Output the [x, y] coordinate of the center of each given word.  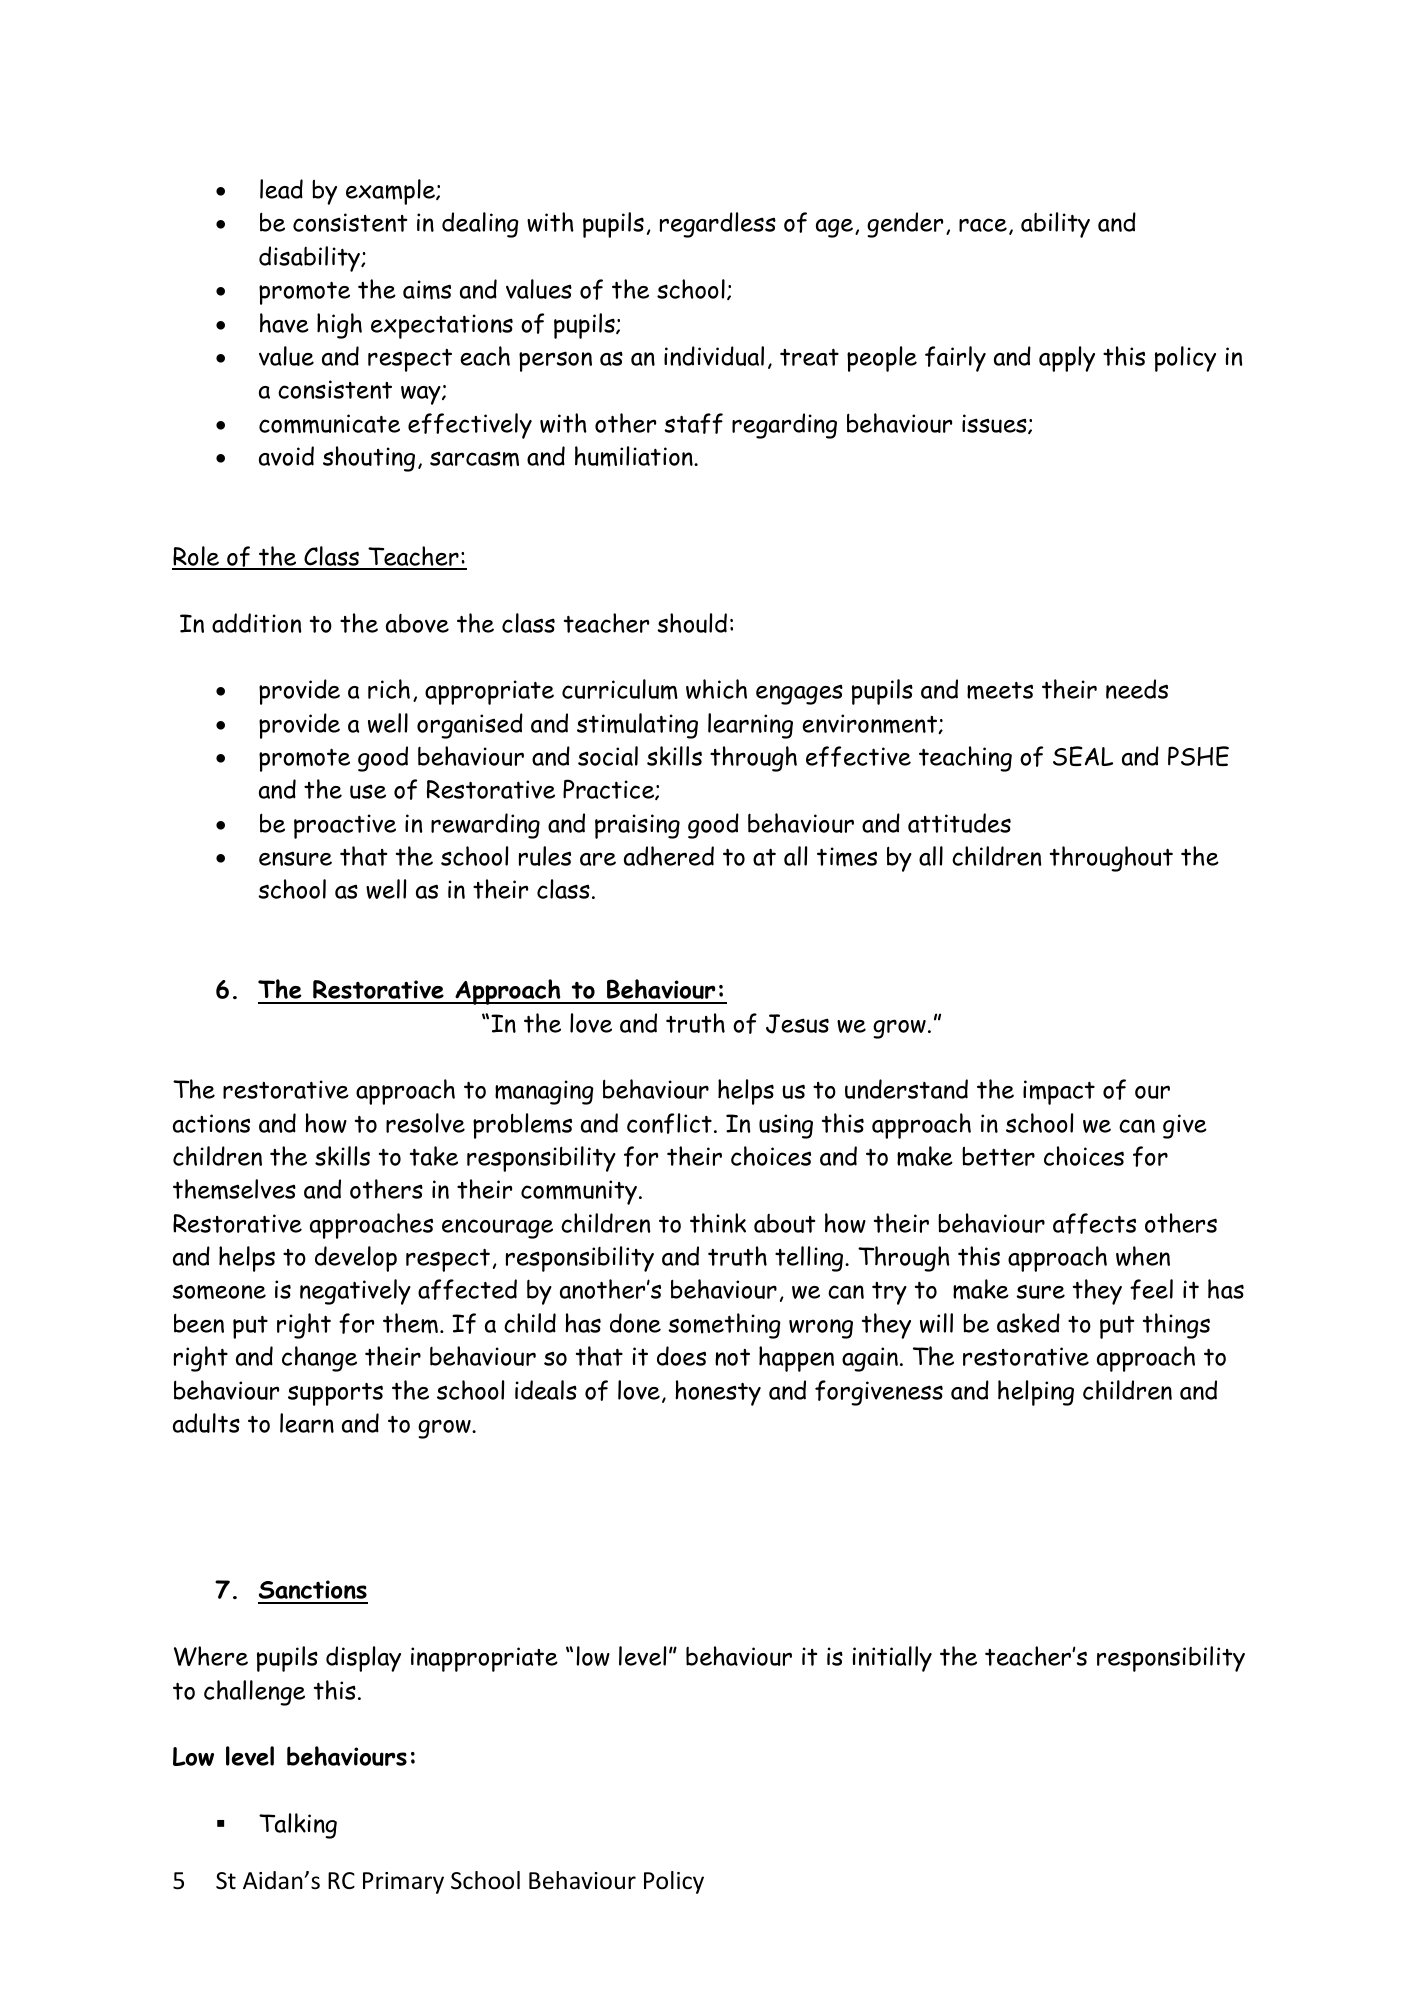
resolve [425, 1123]
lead [281, 189]
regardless [718, 225]
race [983, 225]
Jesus [797, 1024]
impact [1059, 1092]
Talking [298, 1826]
